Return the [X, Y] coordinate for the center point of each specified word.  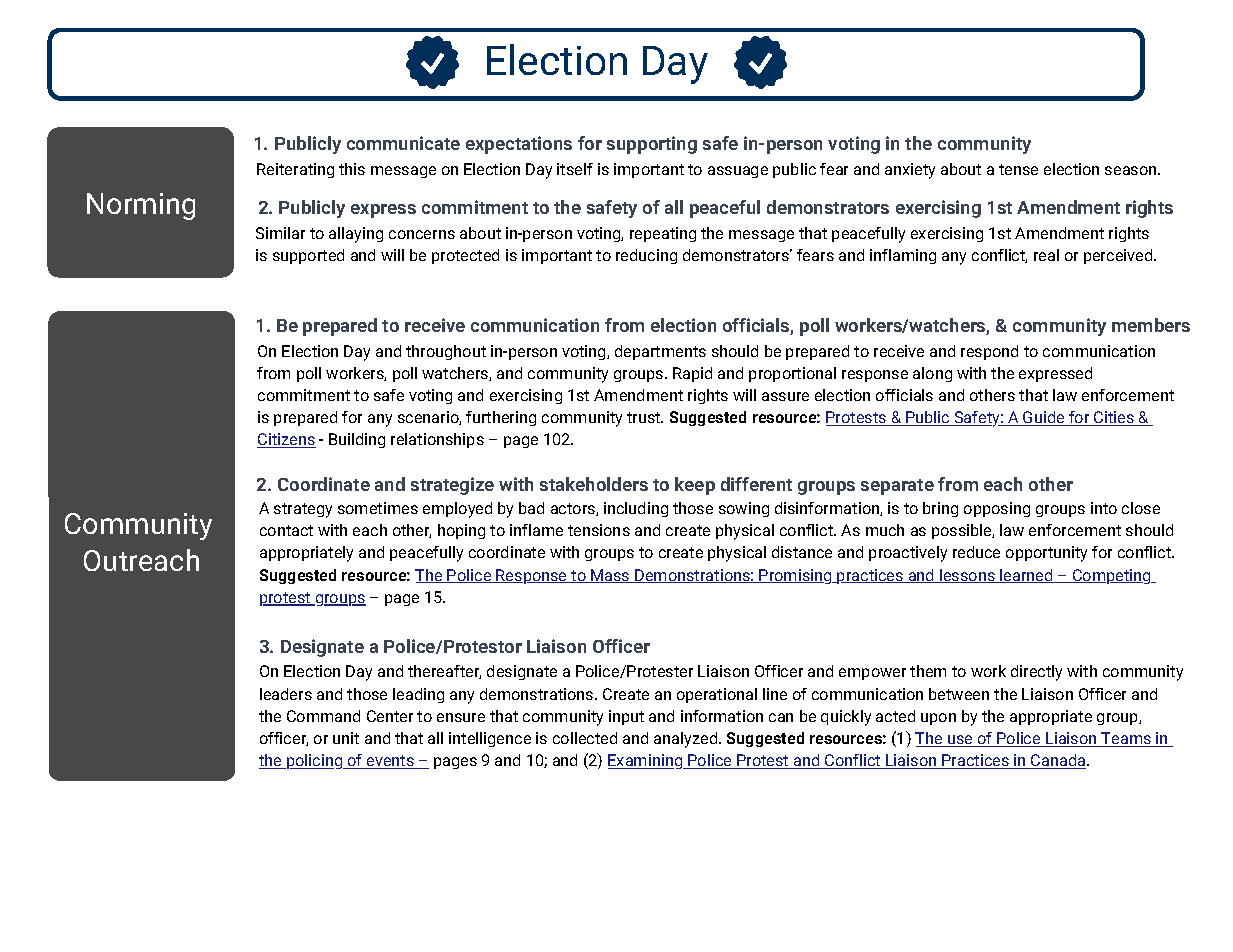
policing [315, 761]
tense [1018, 169]
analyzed [687, 740]
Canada [1058, 761]
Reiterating [295, 170]
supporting [652, 145]
